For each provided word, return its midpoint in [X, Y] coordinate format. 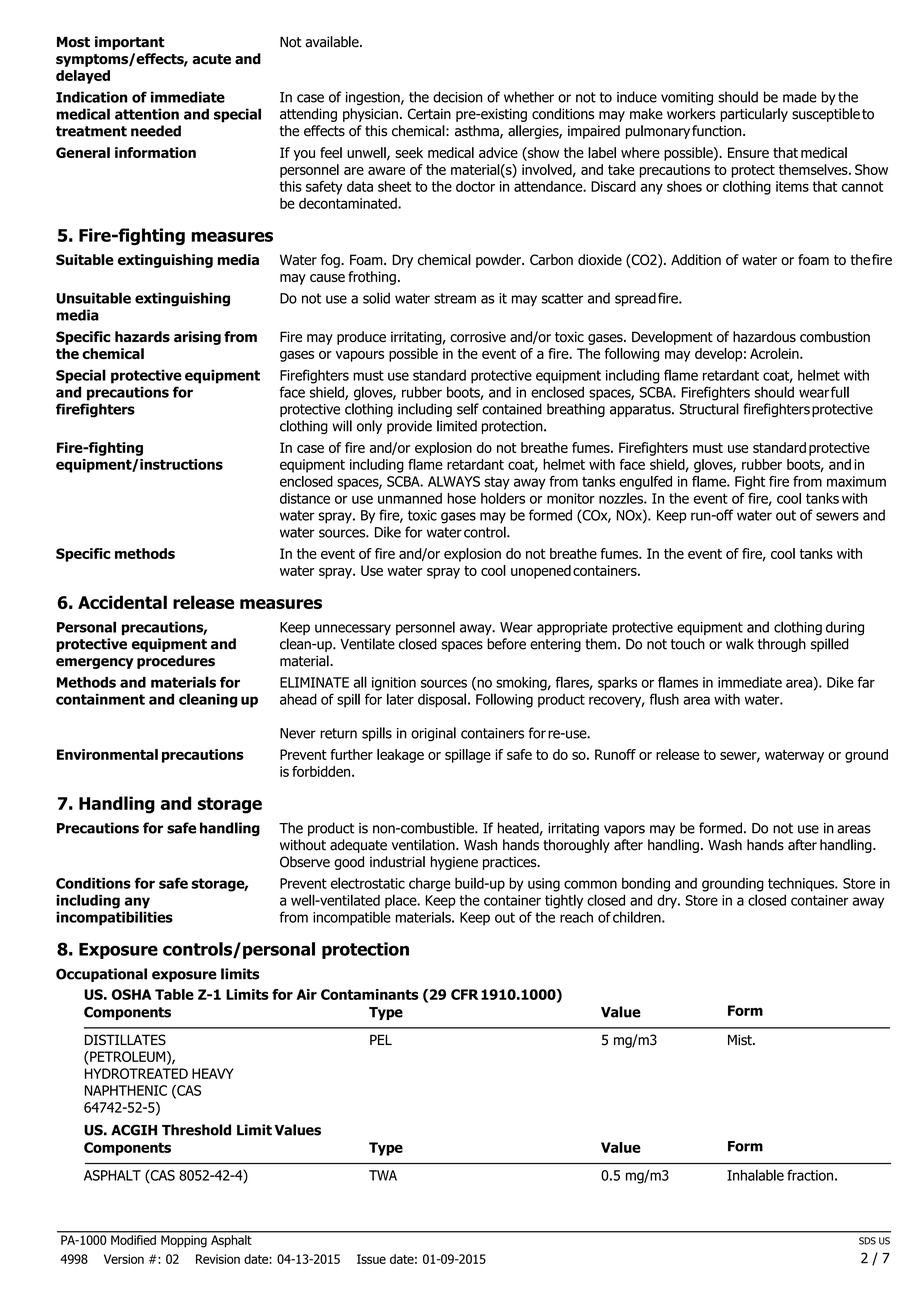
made [800, 97]
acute [211, 59]
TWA [383, 1175]
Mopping [184, 1241]
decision [457, 97]
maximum [856, 481]
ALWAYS [454, 481]
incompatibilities [114, 918]
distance [305, 498]
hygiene [454, 863]
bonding [646, 885]
